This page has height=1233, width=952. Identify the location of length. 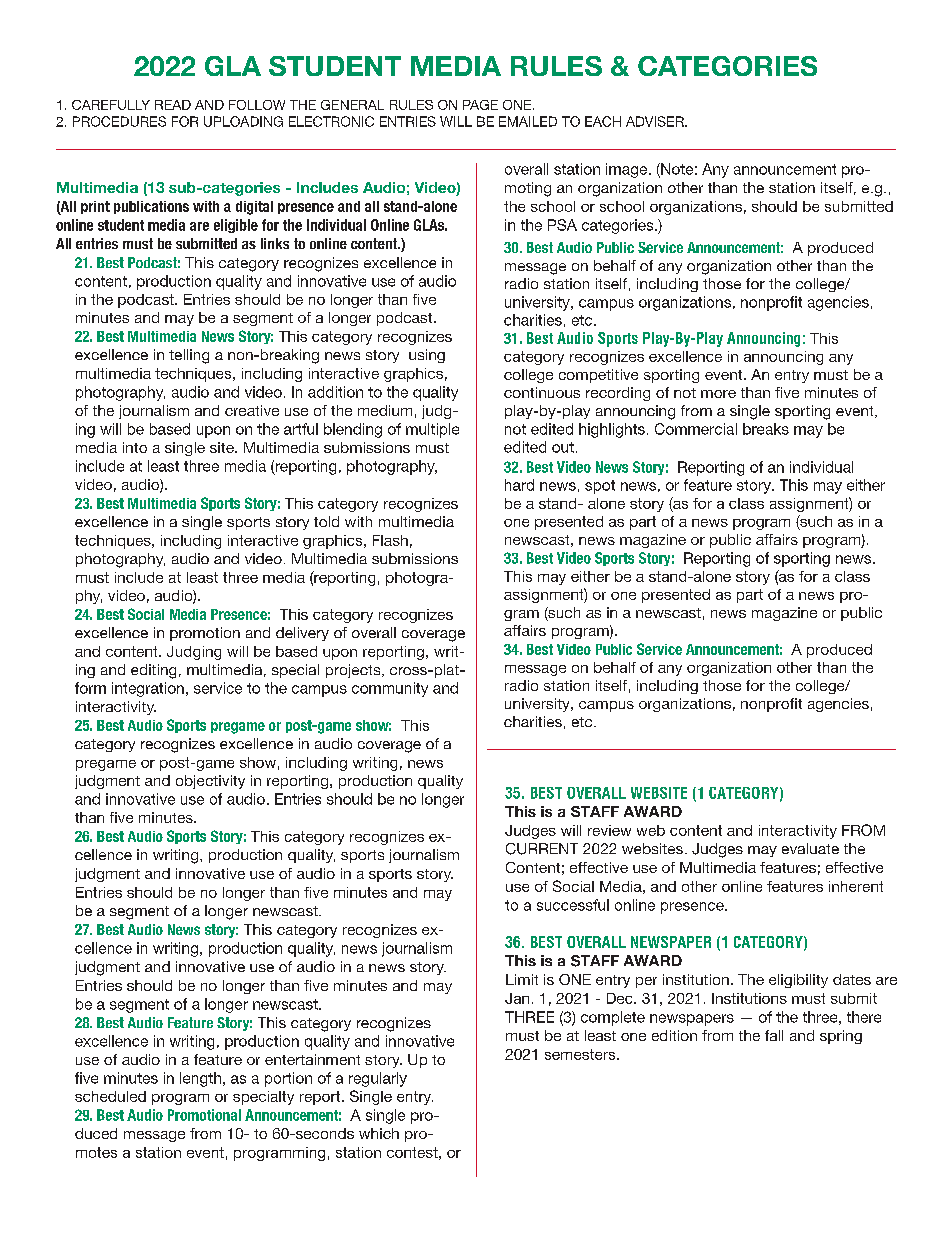
(200, 1079).
